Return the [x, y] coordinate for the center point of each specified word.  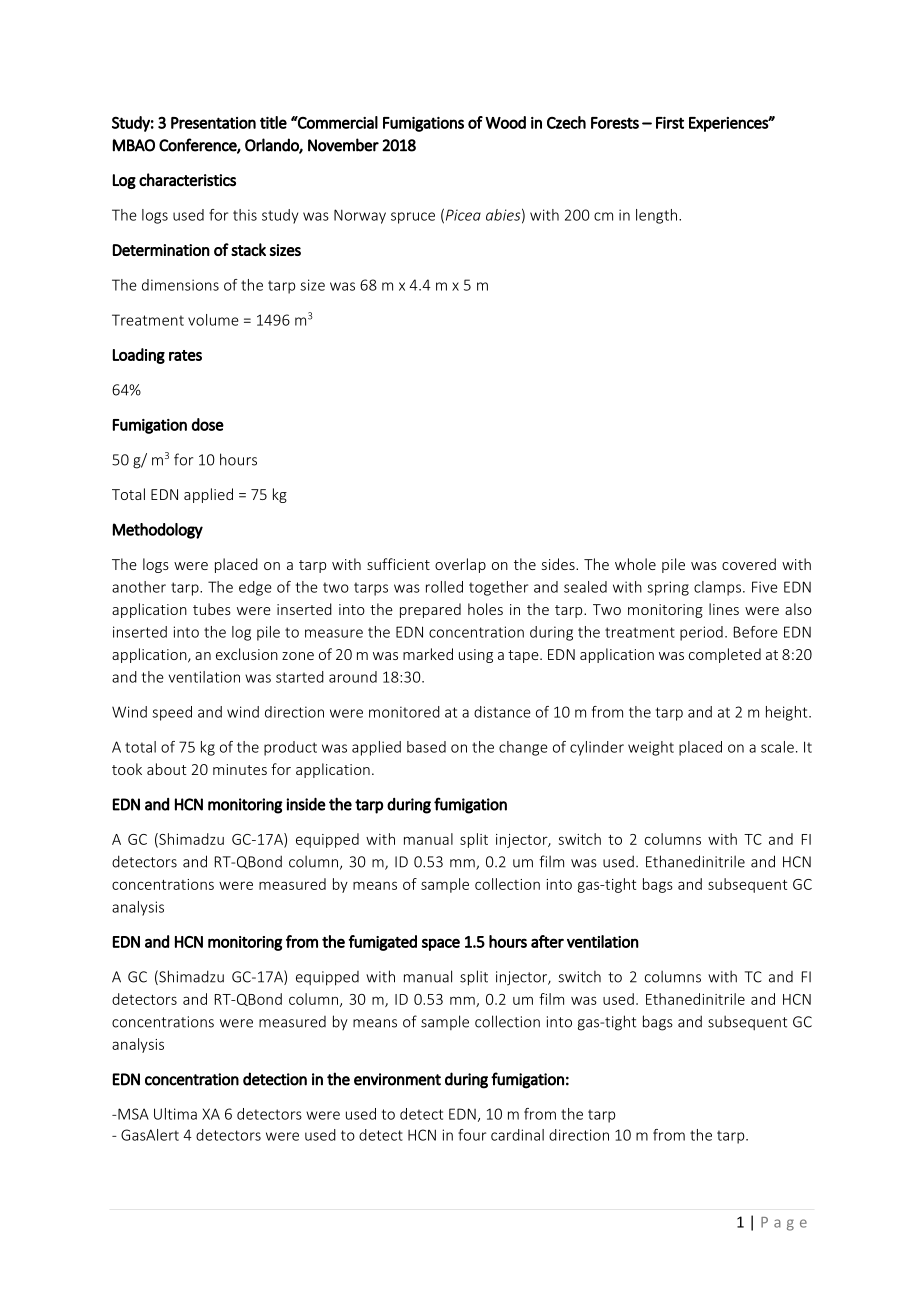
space [441, 944]
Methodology [158, 531]
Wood [505, 122]
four [472, 1135]
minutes [240, 769]
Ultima [175, 1114]
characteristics [187, 180]
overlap [460, 565]
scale [777, 747]
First [670, 123]
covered [749, 564]
